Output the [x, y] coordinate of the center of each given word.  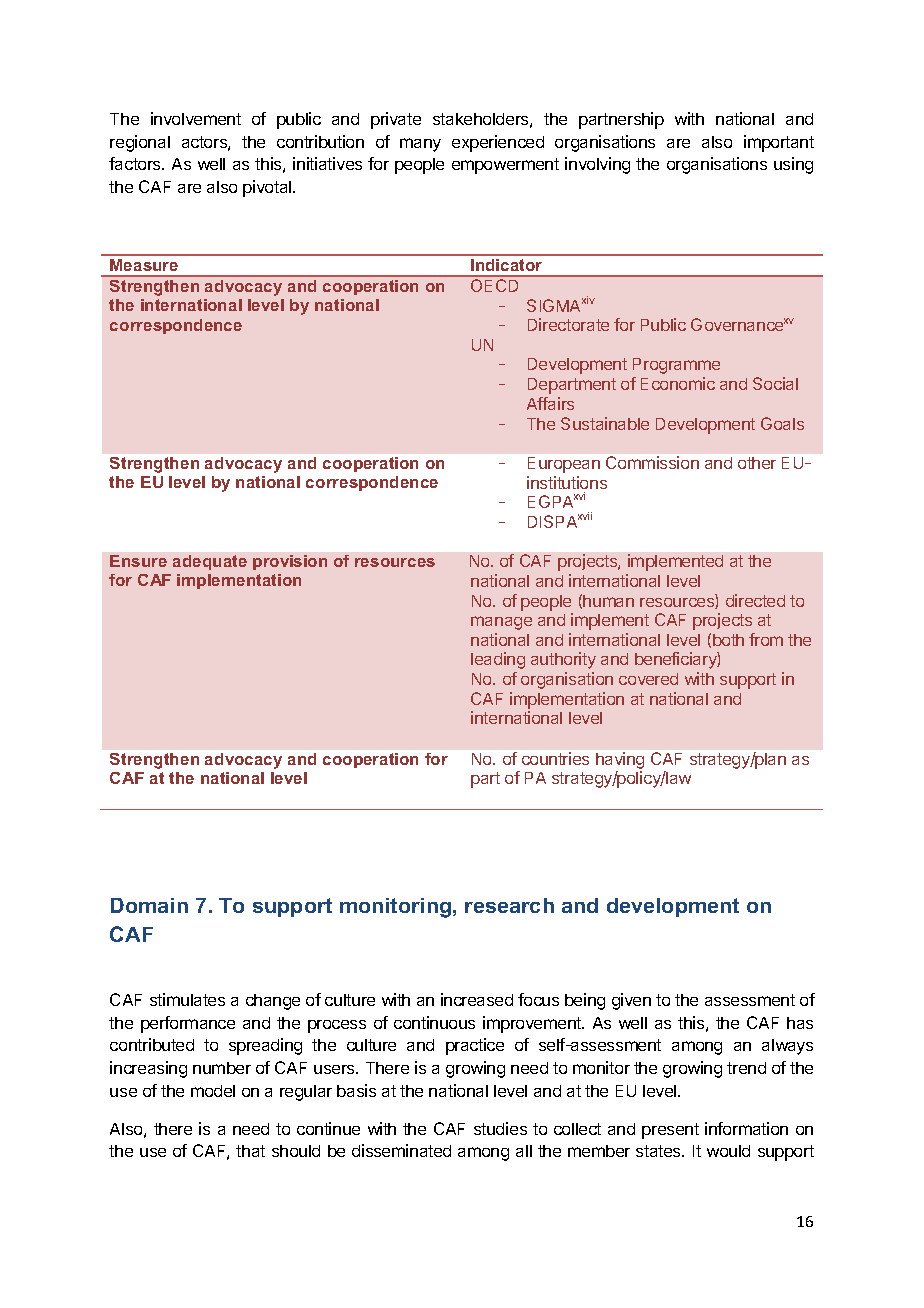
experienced [498, 143]
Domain [149, 905]
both [728, 640]
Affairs [550, 403]
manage [501, 623]
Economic [678, 383]
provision [290, 562]
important [779, 143]
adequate [210, 562]
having [620, 762]
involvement [196, 118]
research [509, 905]
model [213, 1091]
